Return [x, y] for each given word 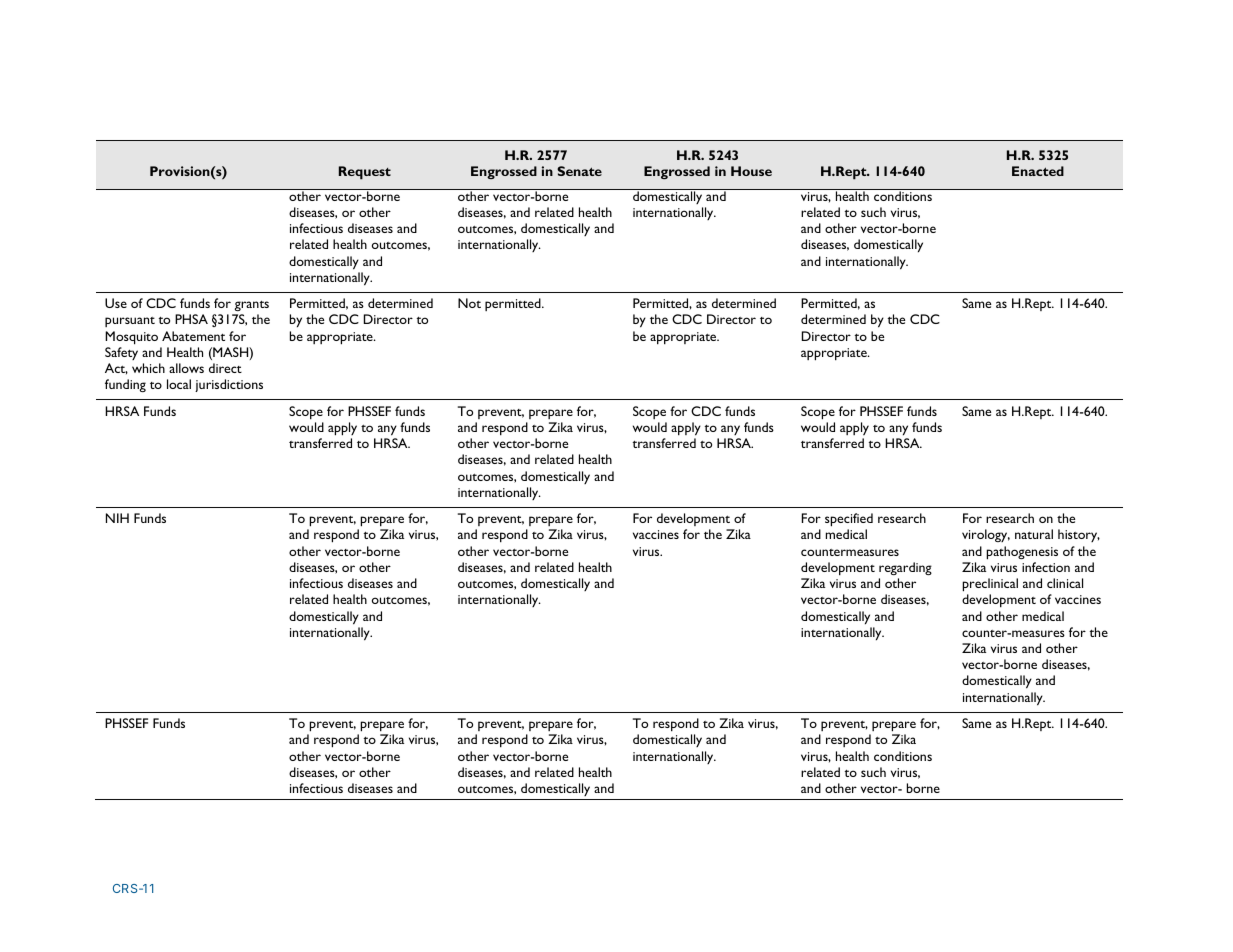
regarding [905, 568]
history [1079, 535]
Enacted [1038, 171]
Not [469, 303]
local [179, 384]
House [751, 171]
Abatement [193, 336]
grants [252, 306]
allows [186, 368]
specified [849, 520]
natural [1034, 534]
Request [365, 173]
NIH [117, 518]
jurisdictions [229, 385]
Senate [579, 171]
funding [125, 385]
